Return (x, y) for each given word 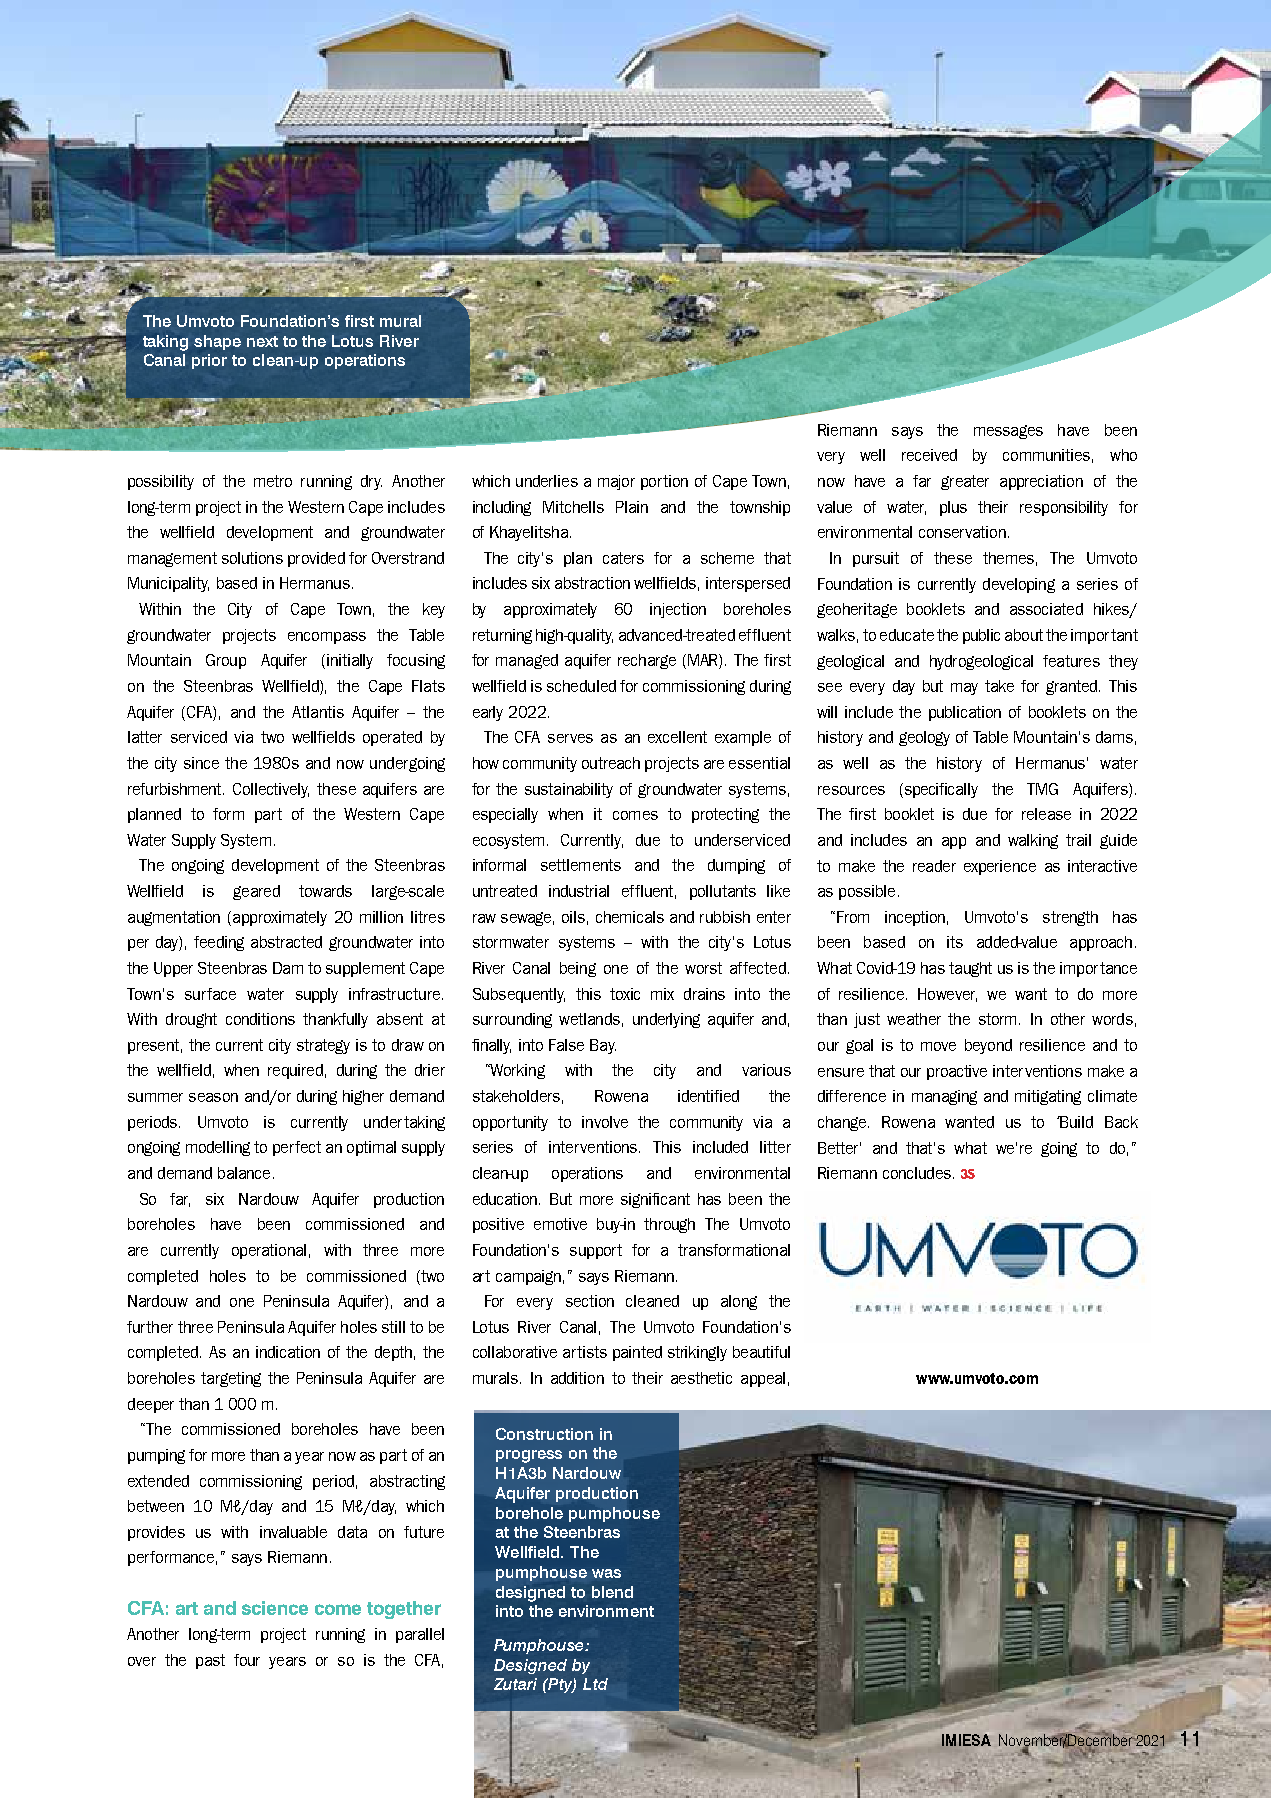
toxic (625, 994)
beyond (988, 1046)
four (247, 1660)
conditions (260, 1019)
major (616, 482)
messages (1008, 432)
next (262, 341)
